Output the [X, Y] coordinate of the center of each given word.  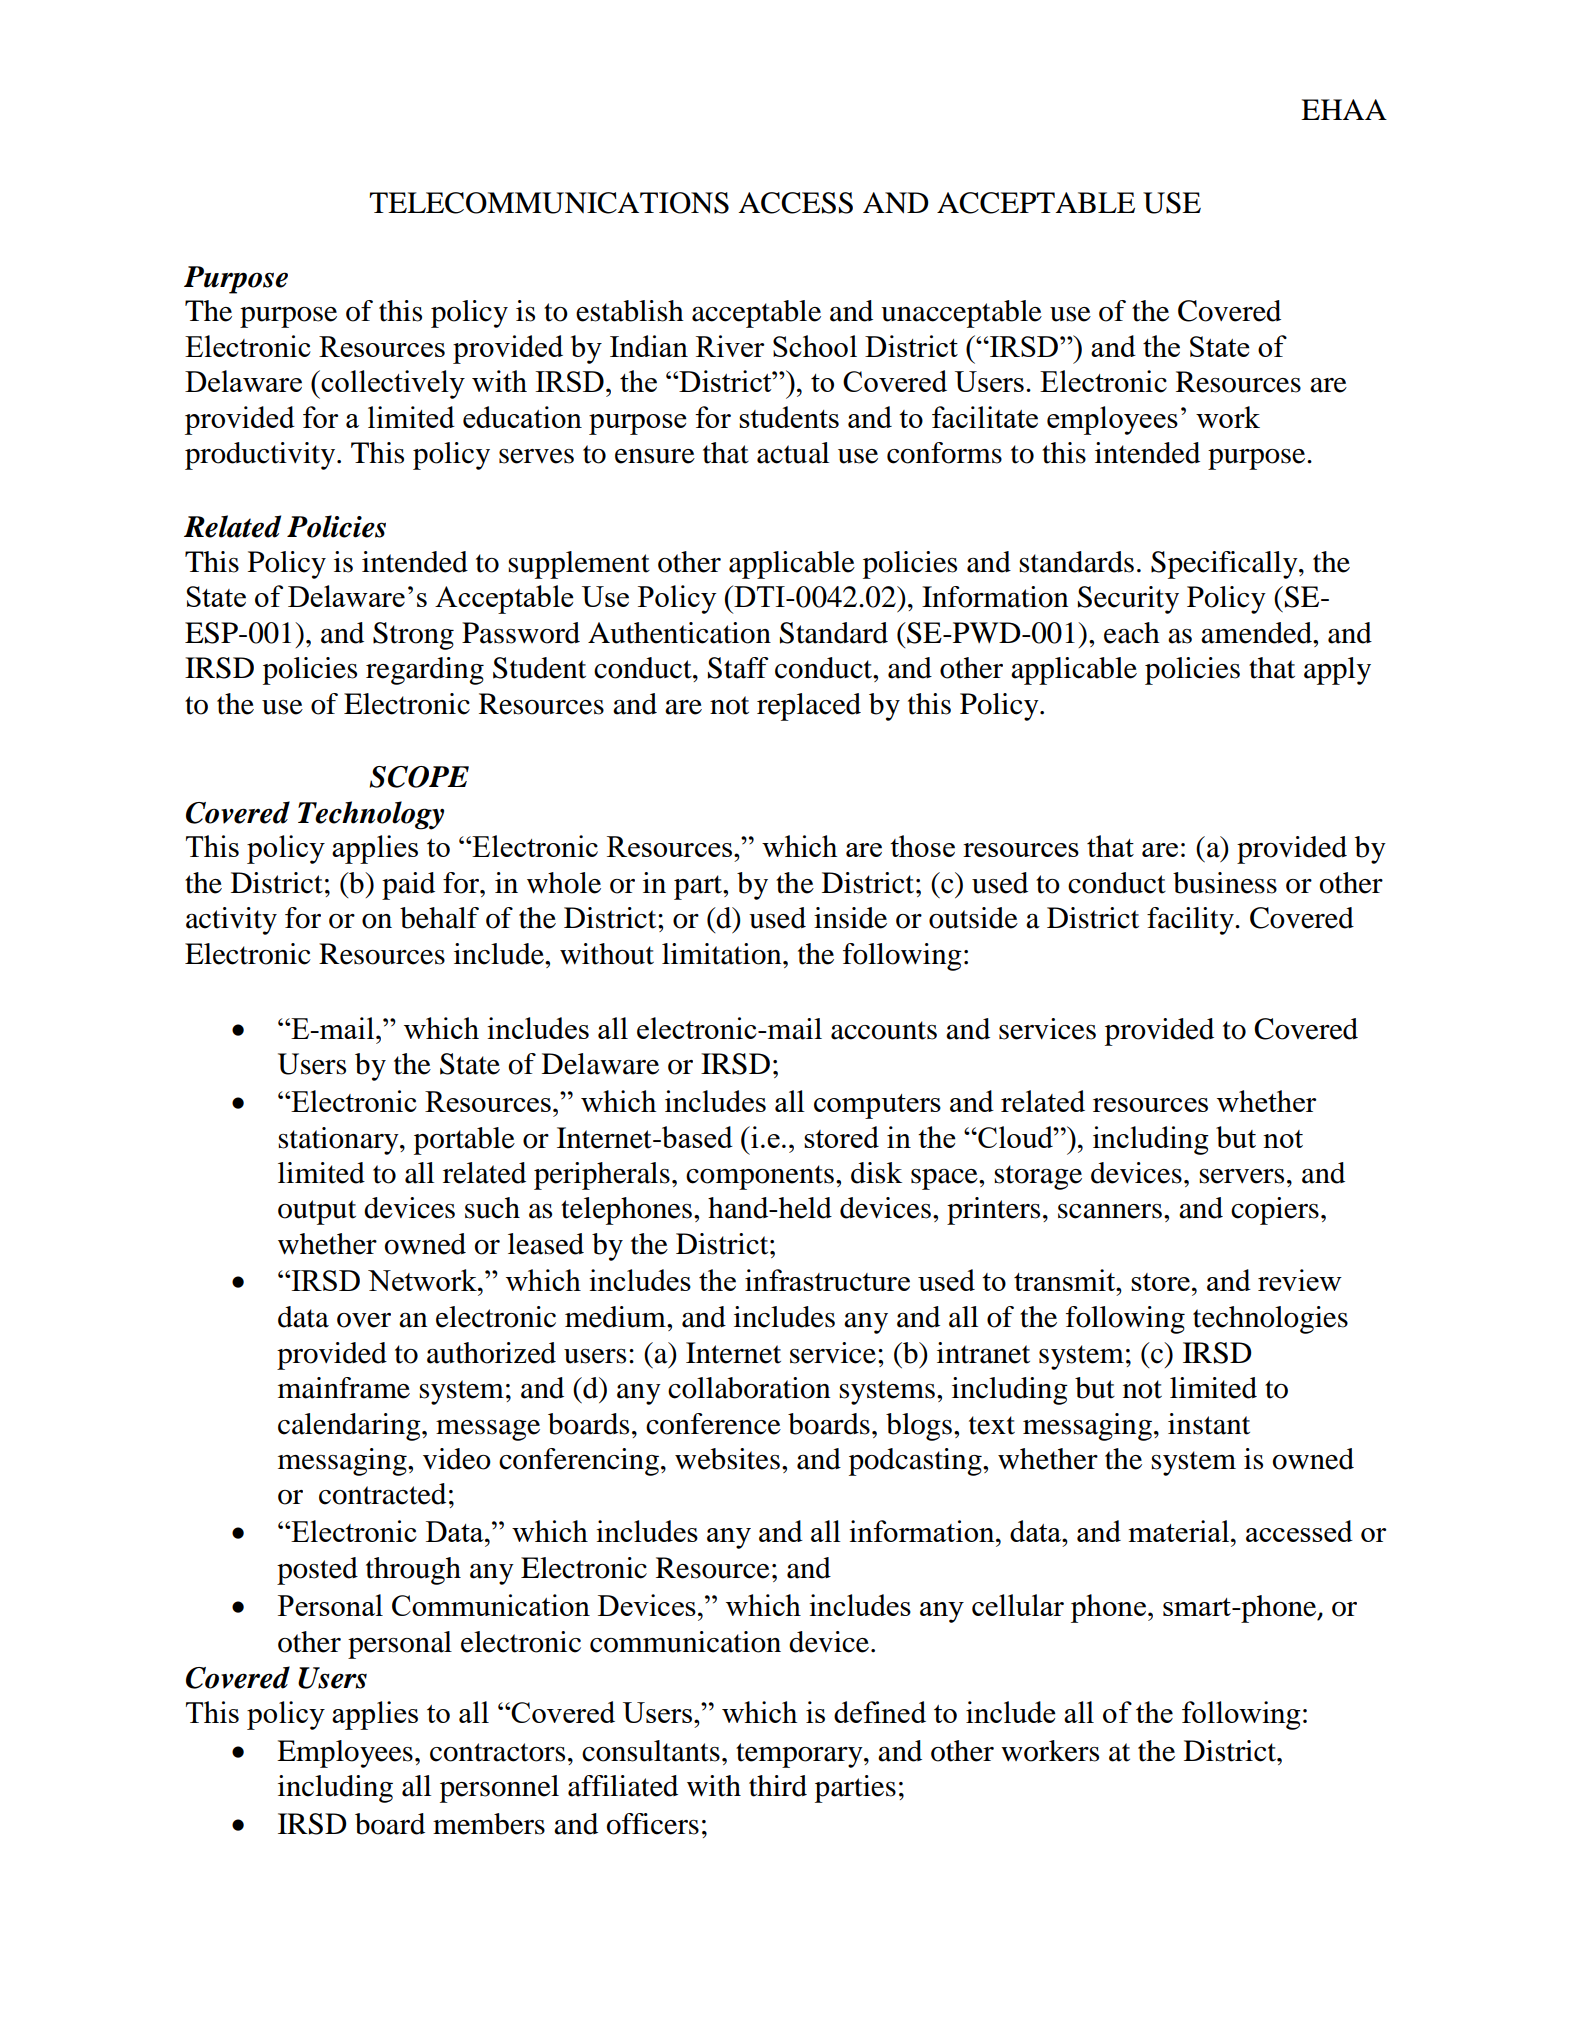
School [815, 346]
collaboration [749, 1388]
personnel [499, 1789]
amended [1257, 633]
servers [1241, 1176]
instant [1209, 1424]
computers [877, 1106]
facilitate [985, 417]
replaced [809, 707]
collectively [392, 384]
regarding [425, 671]
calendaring [350, 1427]
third [778, 1786]
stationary [339, 1141]
